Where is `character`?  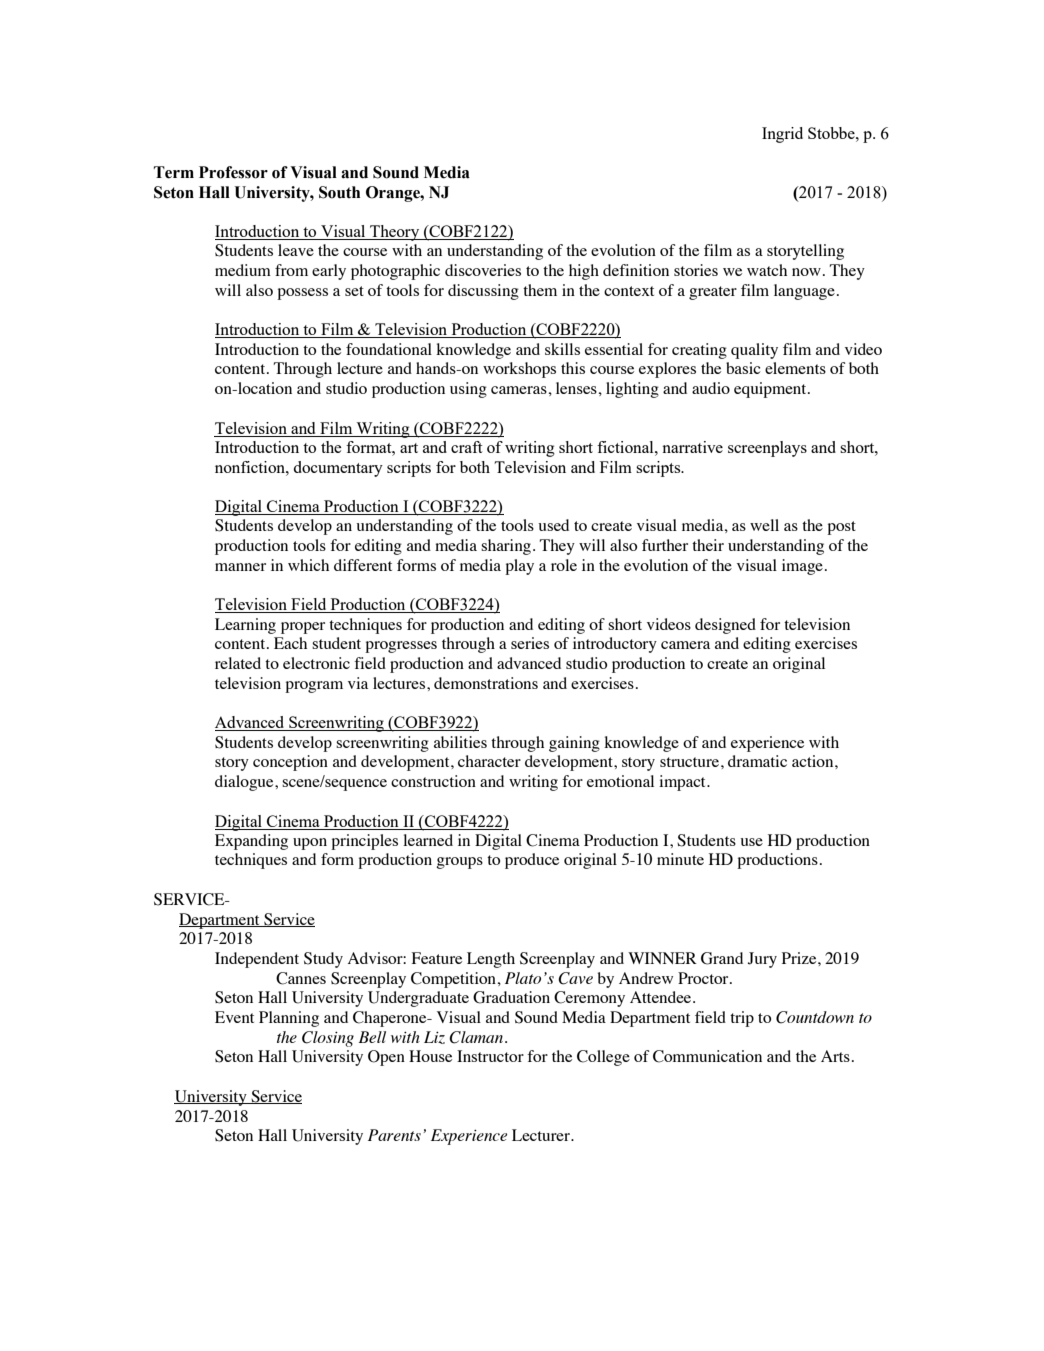 character is located at coordinates (489, 761).
